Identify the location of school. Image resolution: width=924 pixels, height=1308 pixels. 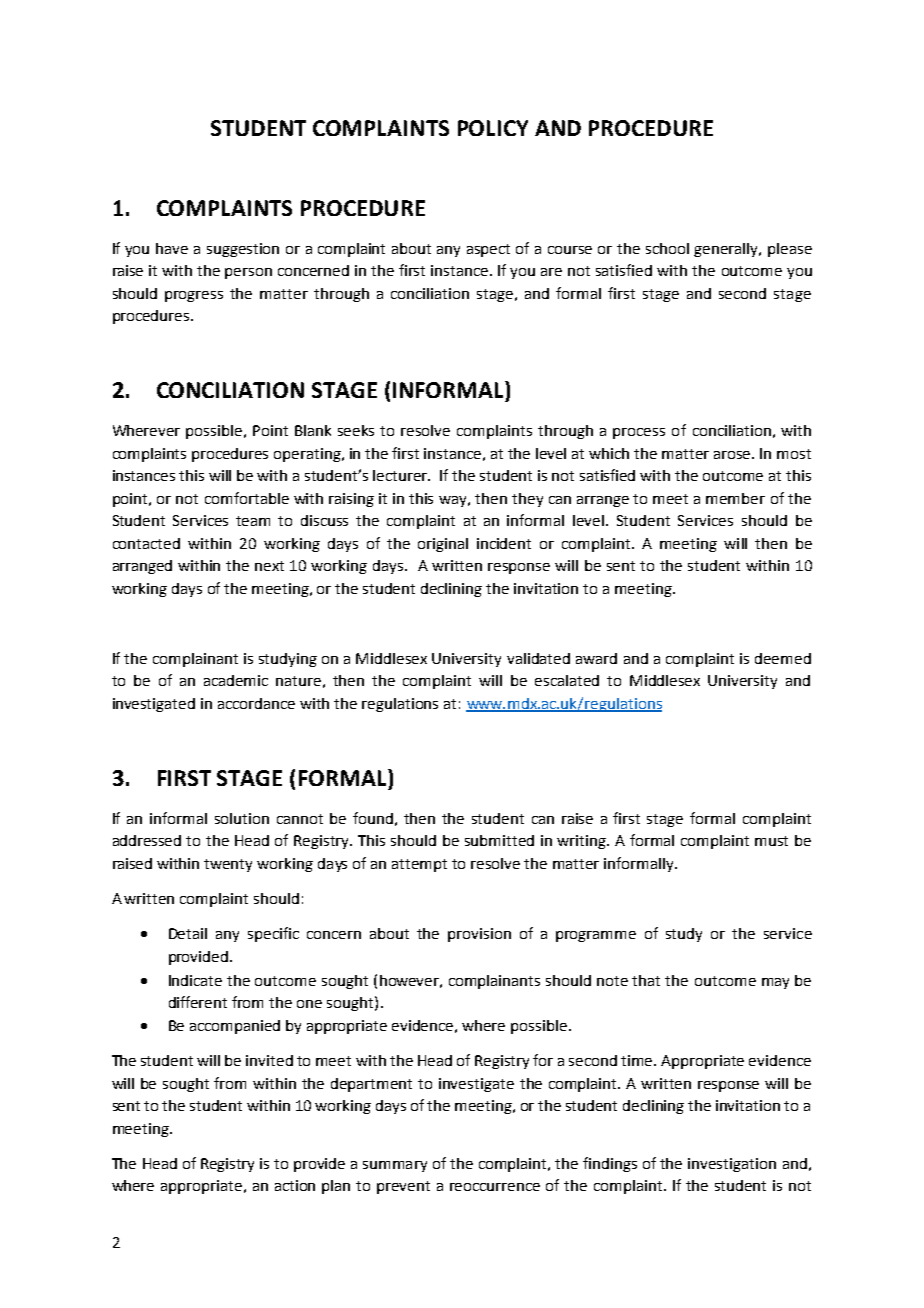
(667, 248).
